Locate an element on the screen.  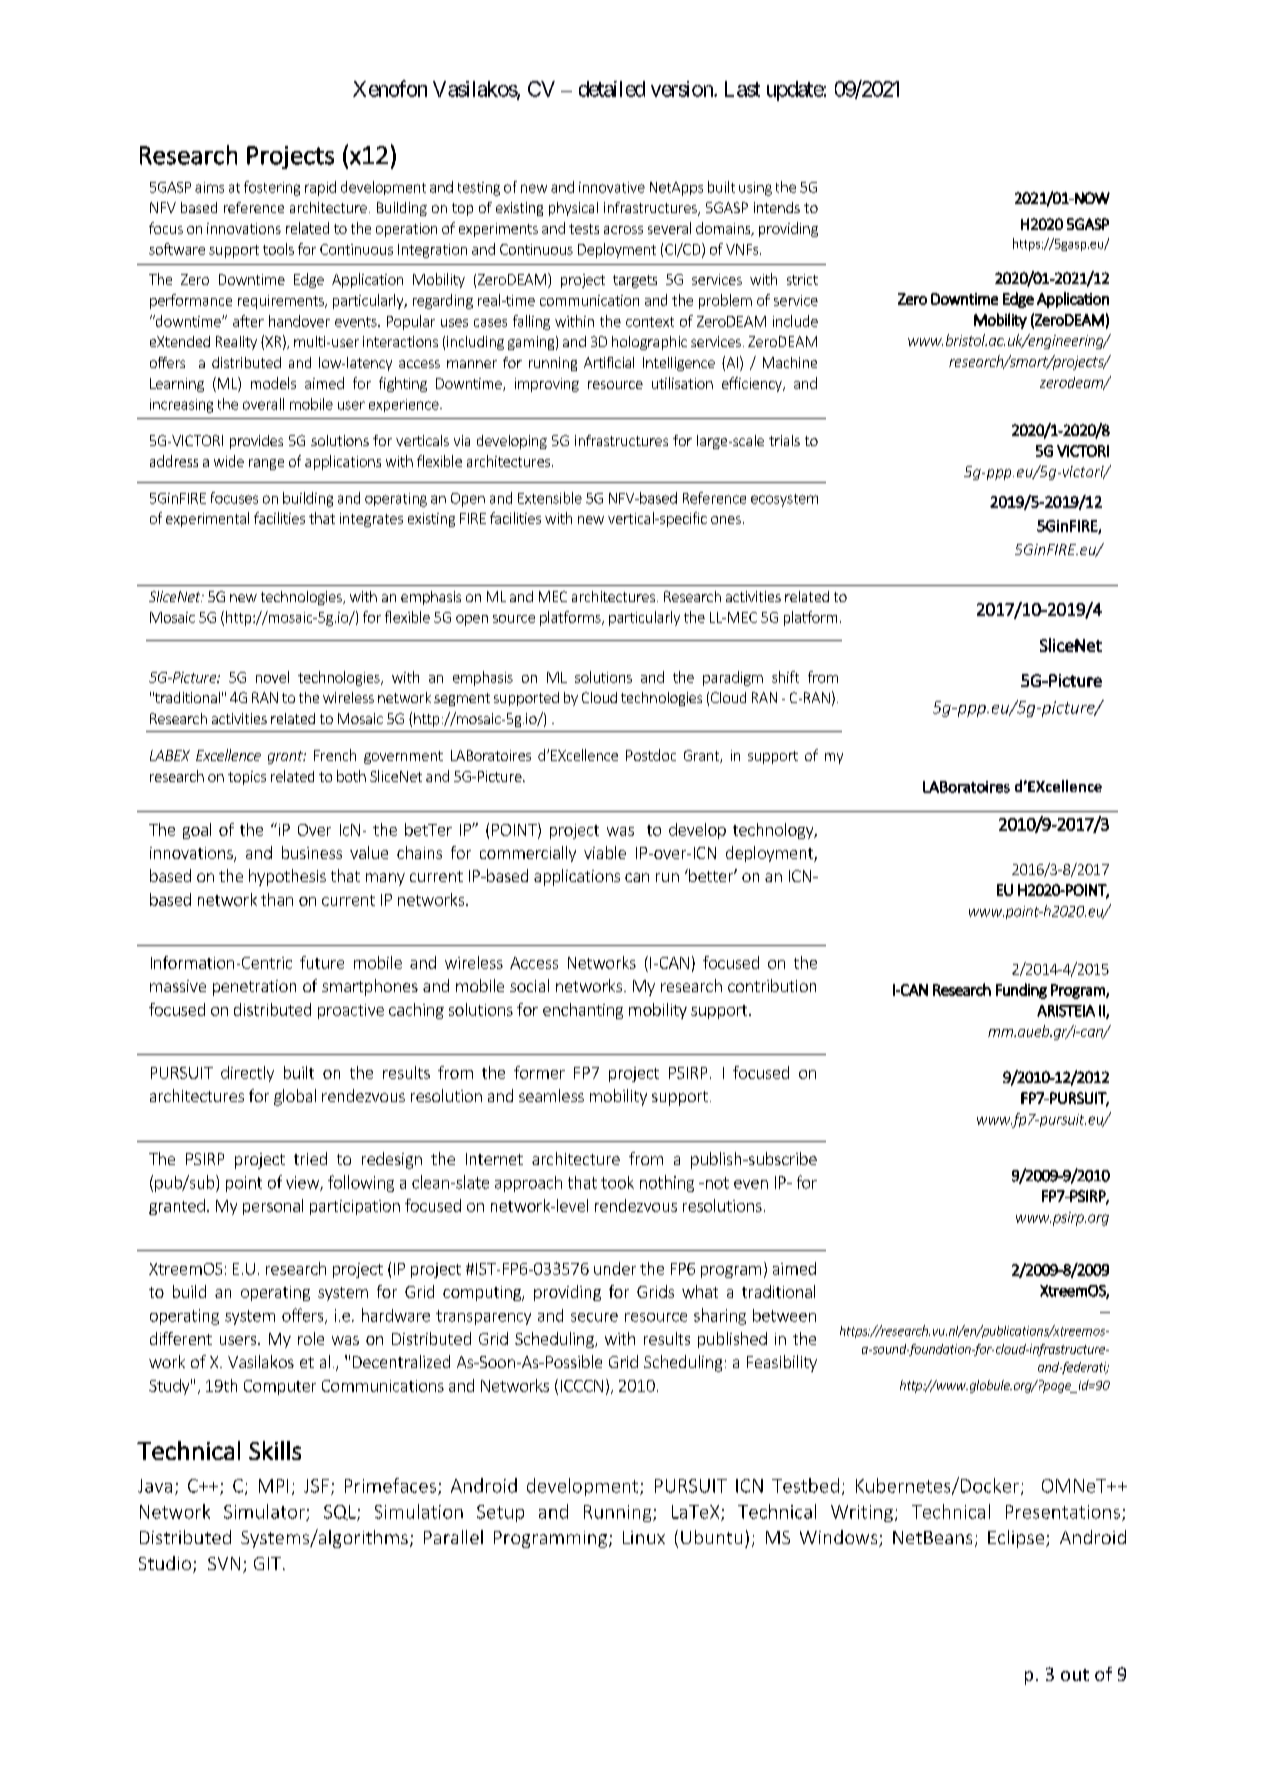
hypothesis is located at coordinates (287, 877).
